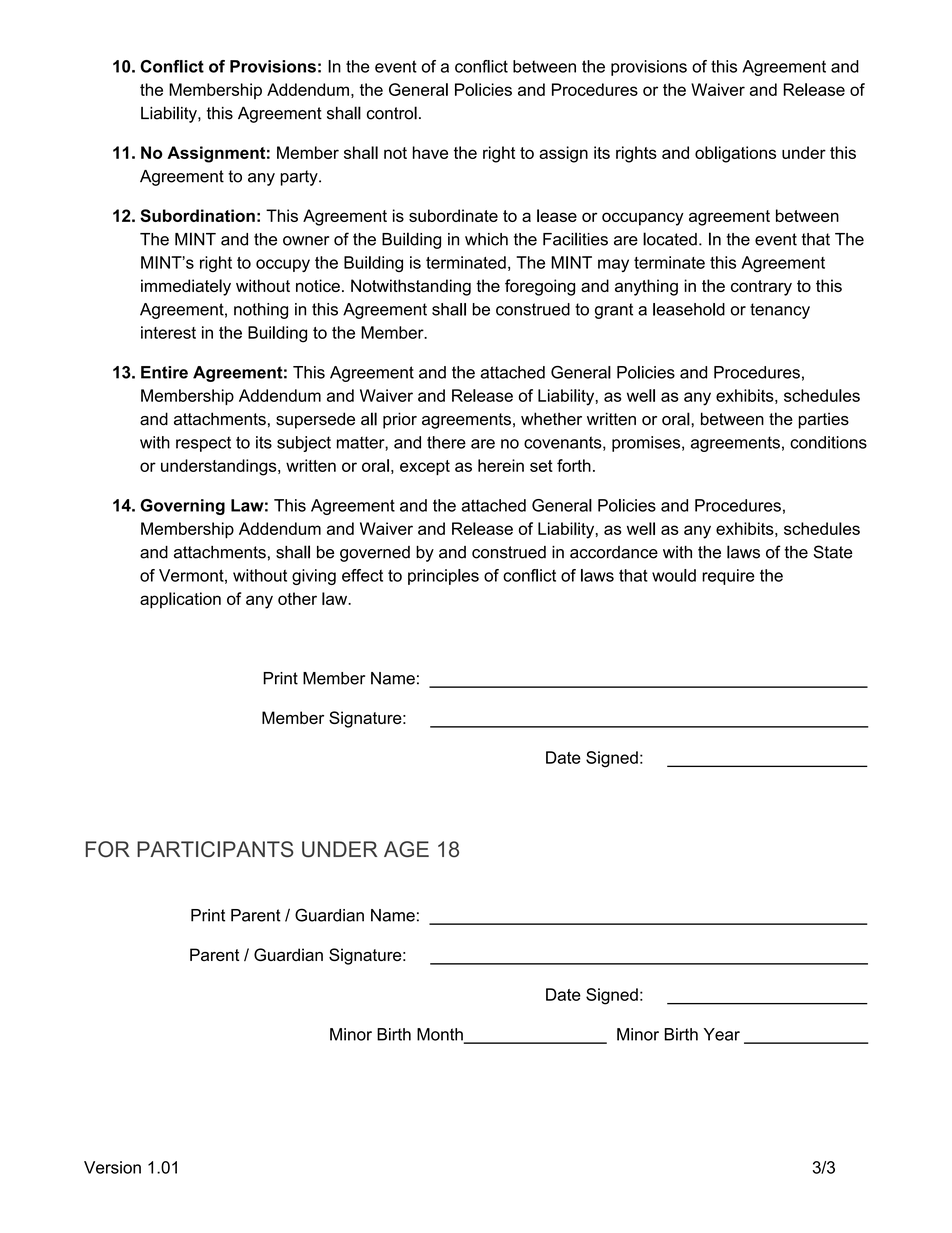  What do you see at coordinates (197, 215) in the document?
I see `Subordination` at bounding box center [197, 215].
